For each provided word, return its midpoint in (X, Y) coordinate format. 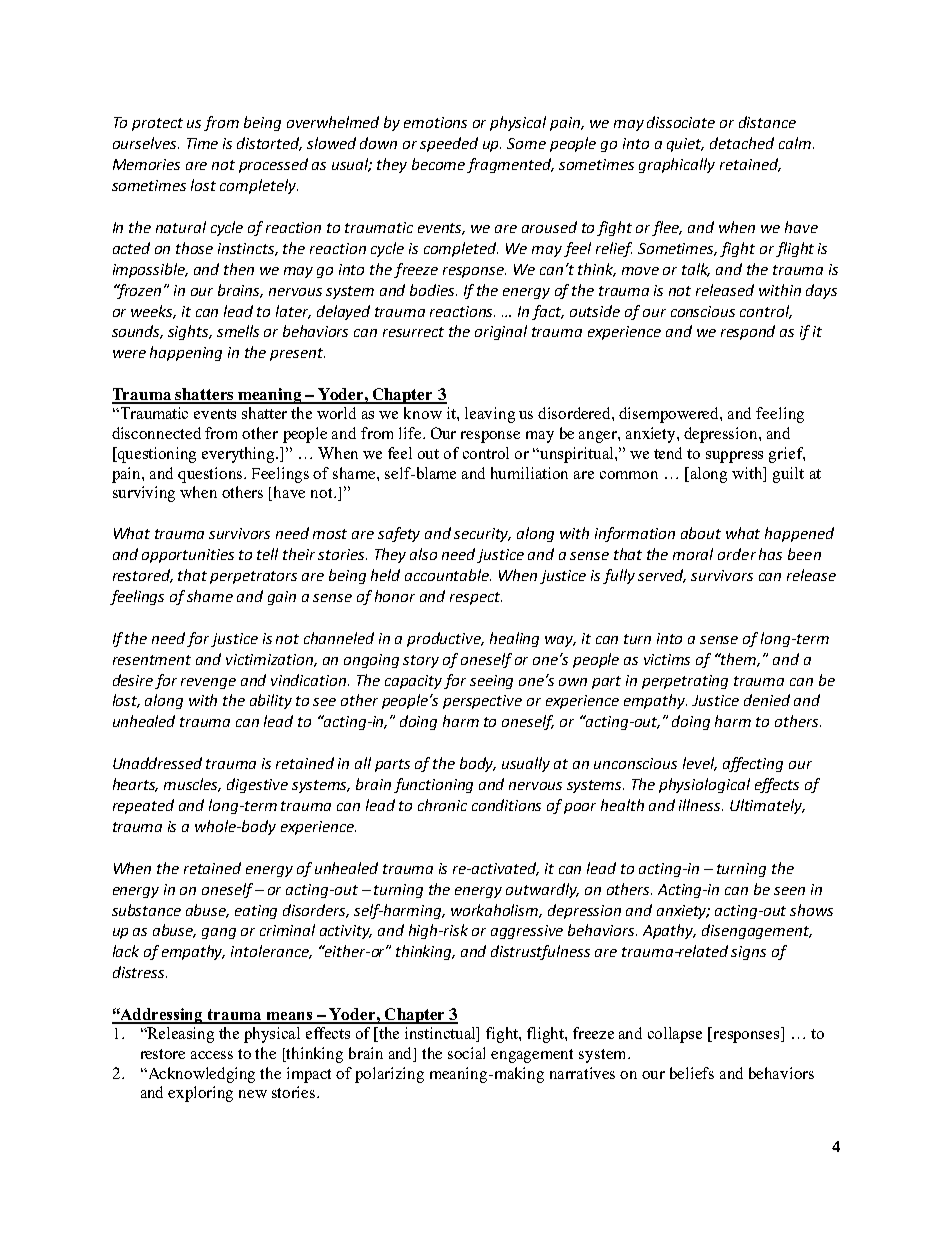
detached (742, 143)
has (770, 554)
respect (476, 598)
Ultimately (767, 806)
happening (186, 353)
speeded (449, 144)
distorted (269, 144)
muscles (192, 785)
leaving (490, 415)
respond (748, 332)
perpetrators (253, 577)
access (212, 1055)
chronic (442, 805)
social (466, 1053)
